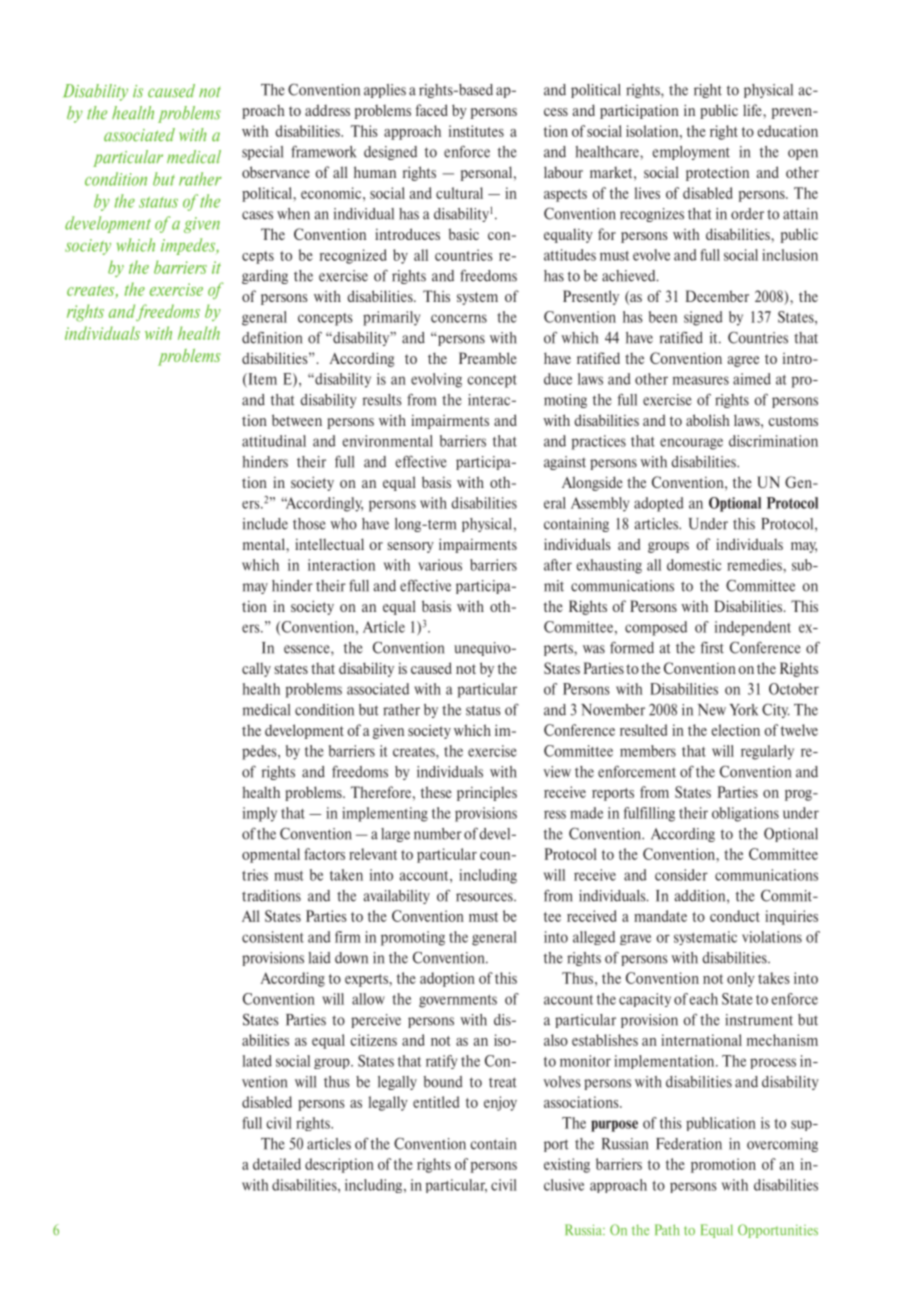  Describe the element at coordinates (681, 875) in the screenshot. I see `consider` at that location.
